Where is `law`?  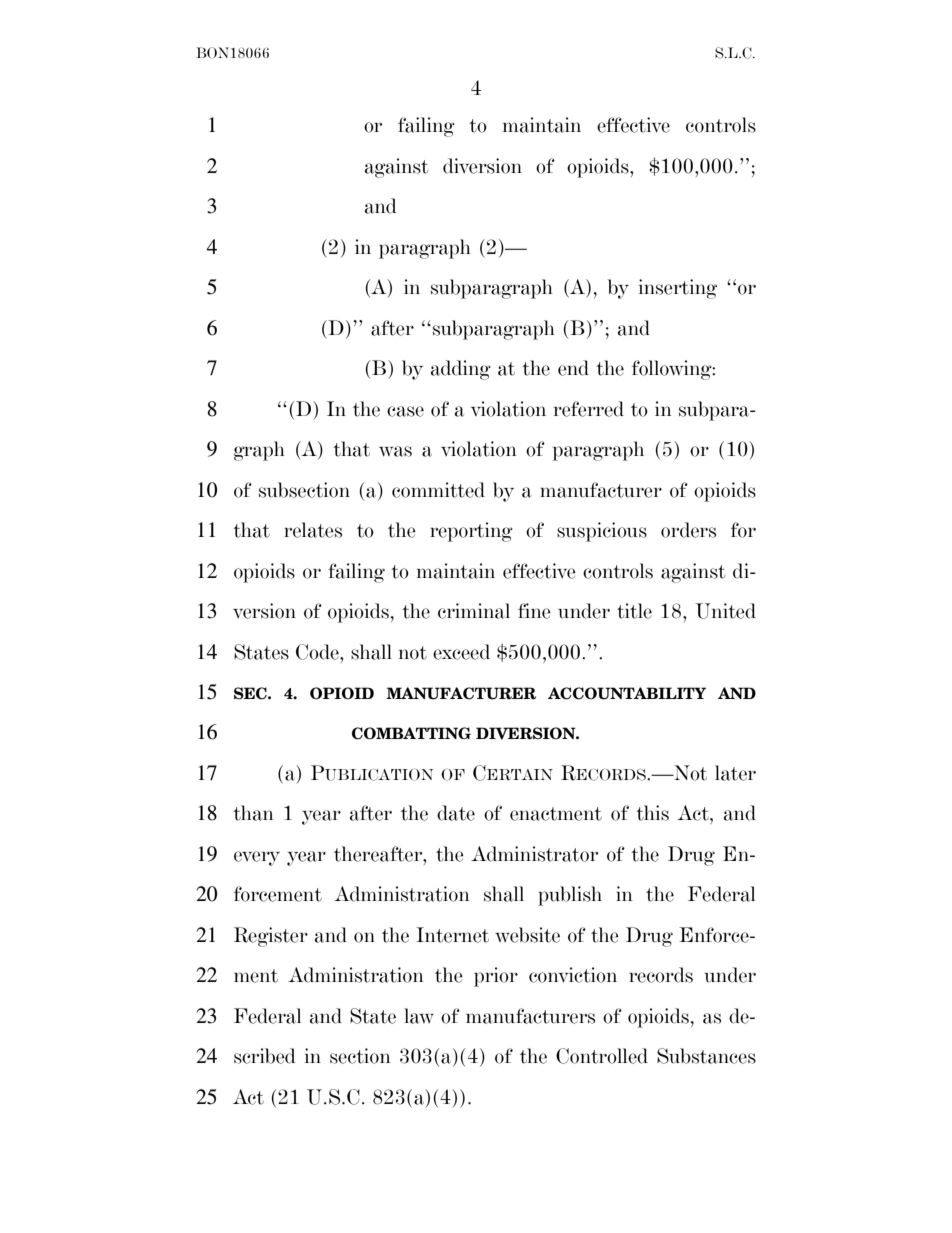 law is located at coordinates (419, 1016).
